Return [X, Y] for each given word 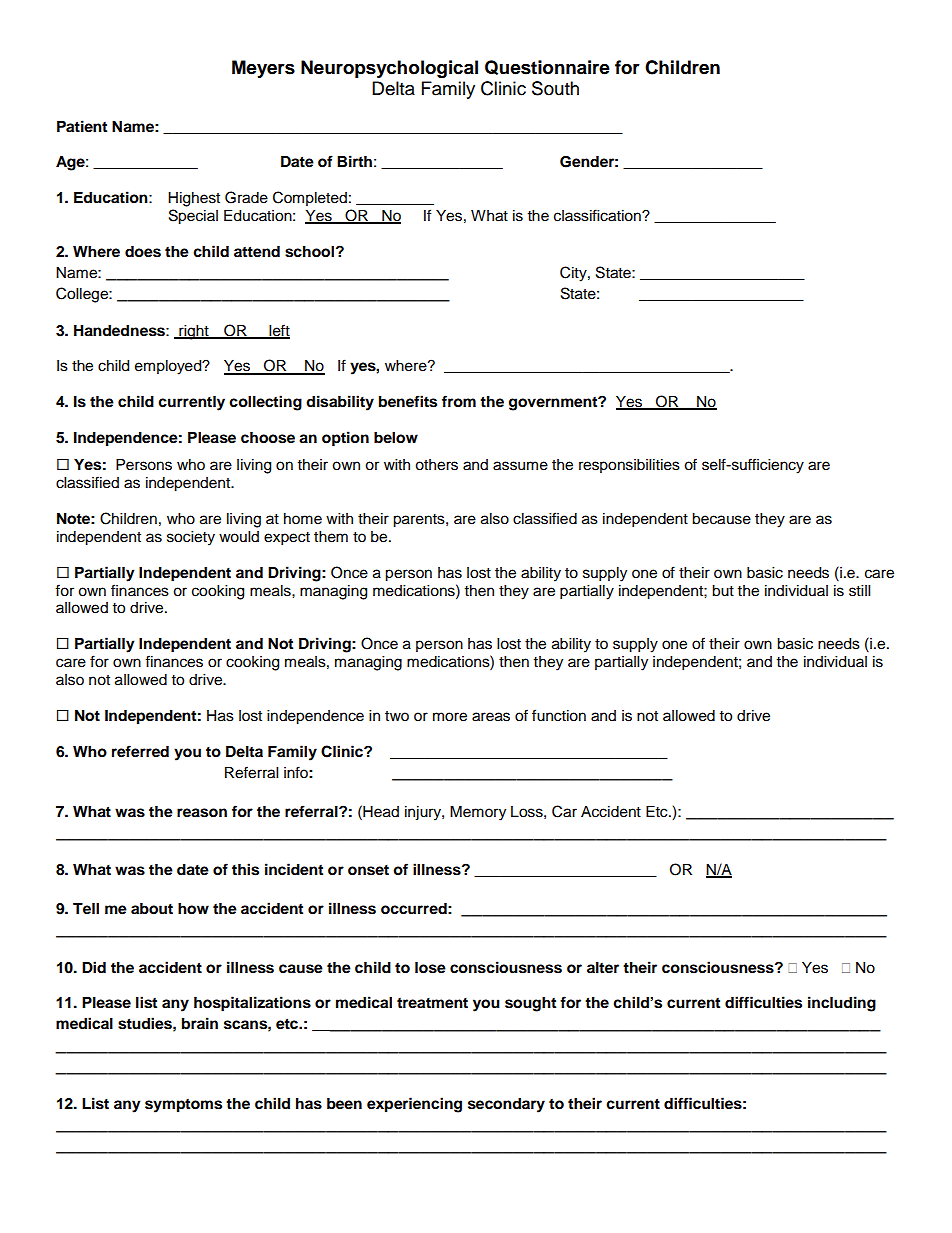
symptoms [183, 1106]
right [194, 332]
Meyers [263, 69]
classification [598, 215]
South [555, 88]
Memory [478, 813]
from [459, 401]
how [193, 909]
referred [140, 751]
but [723, 591]
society [191, 538]
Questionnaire [547, 67]
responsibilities [629, 466]
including [842, 1004]
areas [491, 717]
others [436, 465]
